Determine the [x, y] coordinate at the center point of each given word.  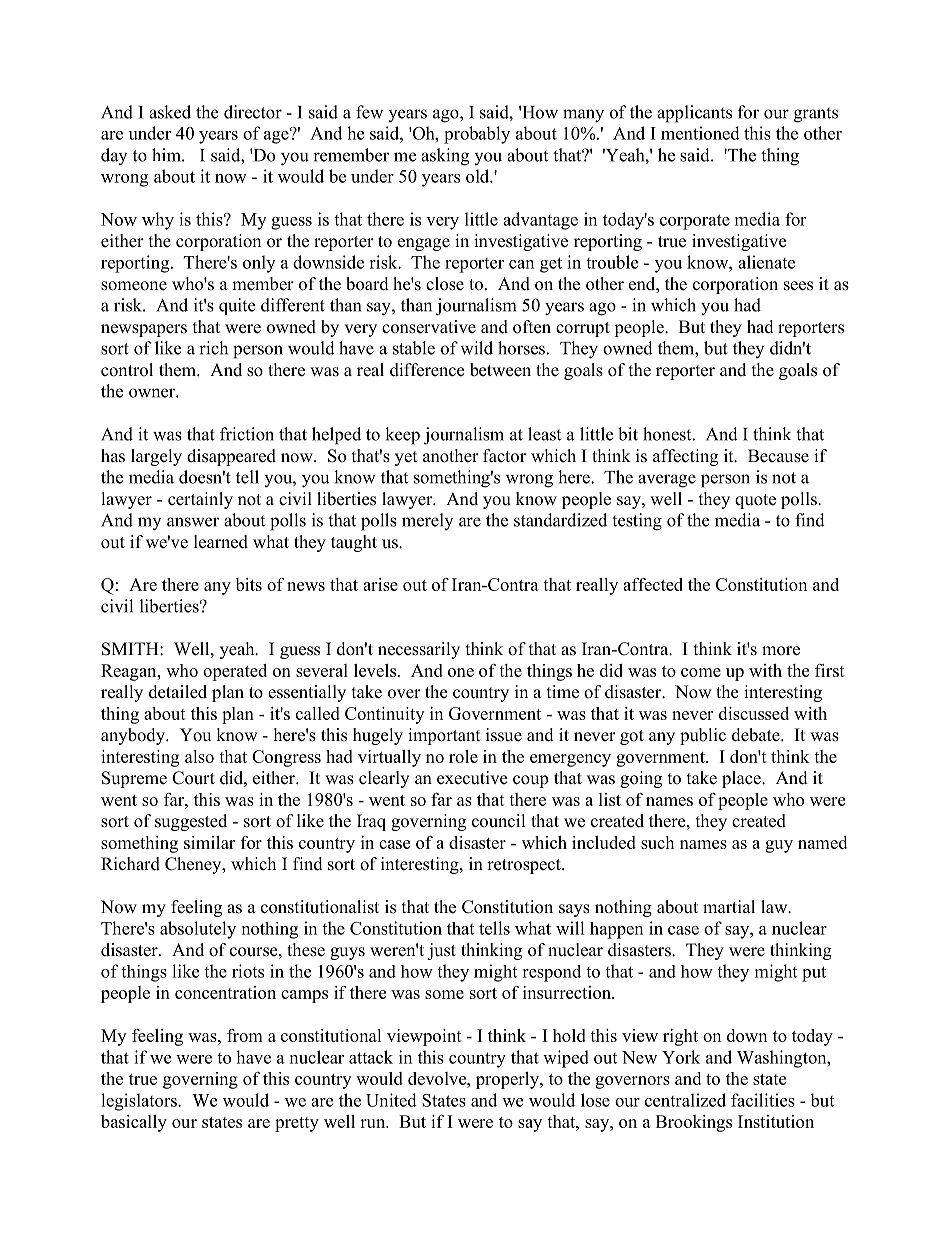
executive [472, 778]
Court [193, 778]
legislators [140, 1102]
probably [477, 135]
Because [778, 456]
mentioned [700, 133]
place [742, 779]
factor [504, 456]
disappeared [231, 457]
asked [170, 112]
